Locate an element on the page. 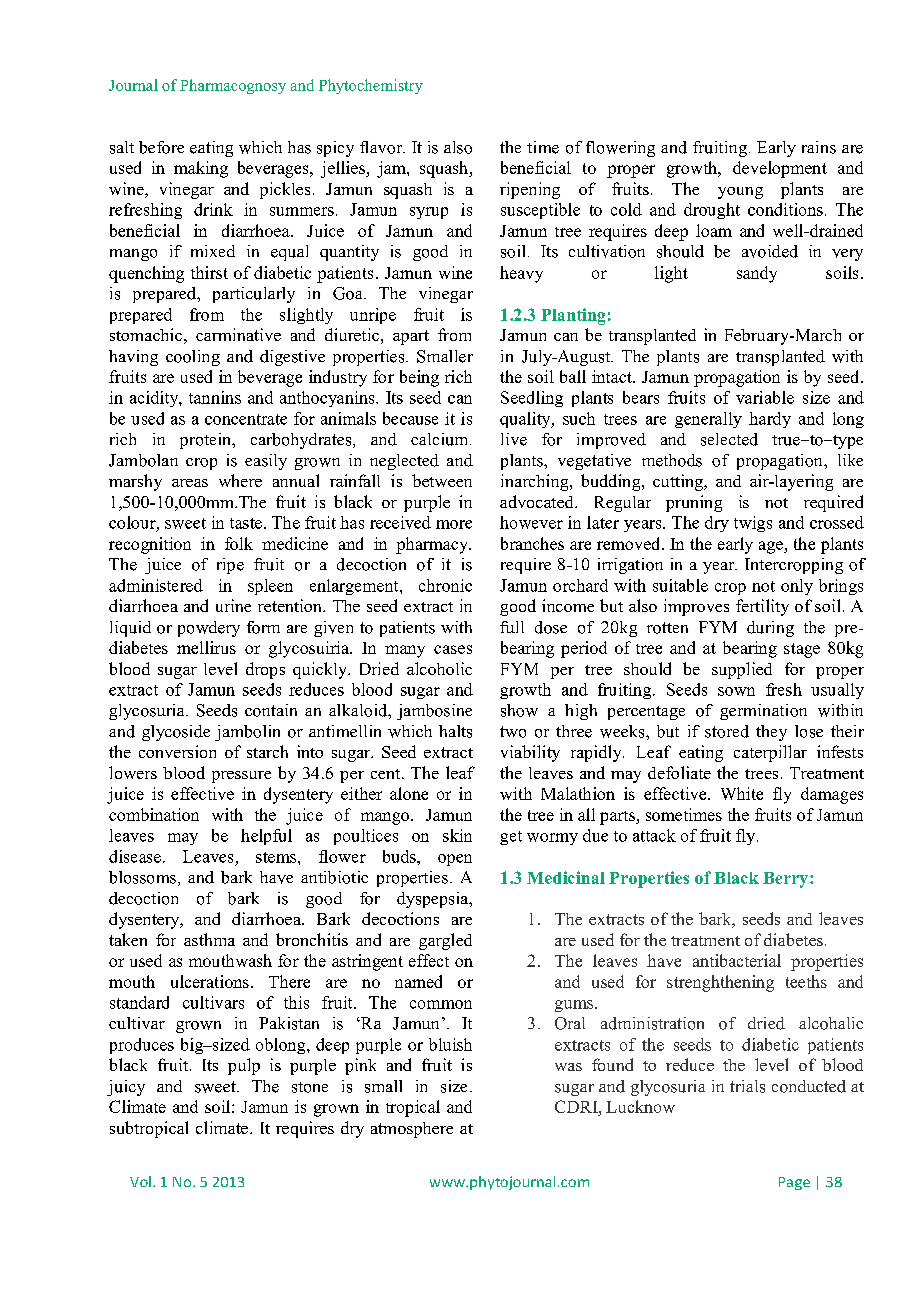 Image resolution: width=924 pixels, height=1308 pixels. Page is located at coordinates (794, 1183).
